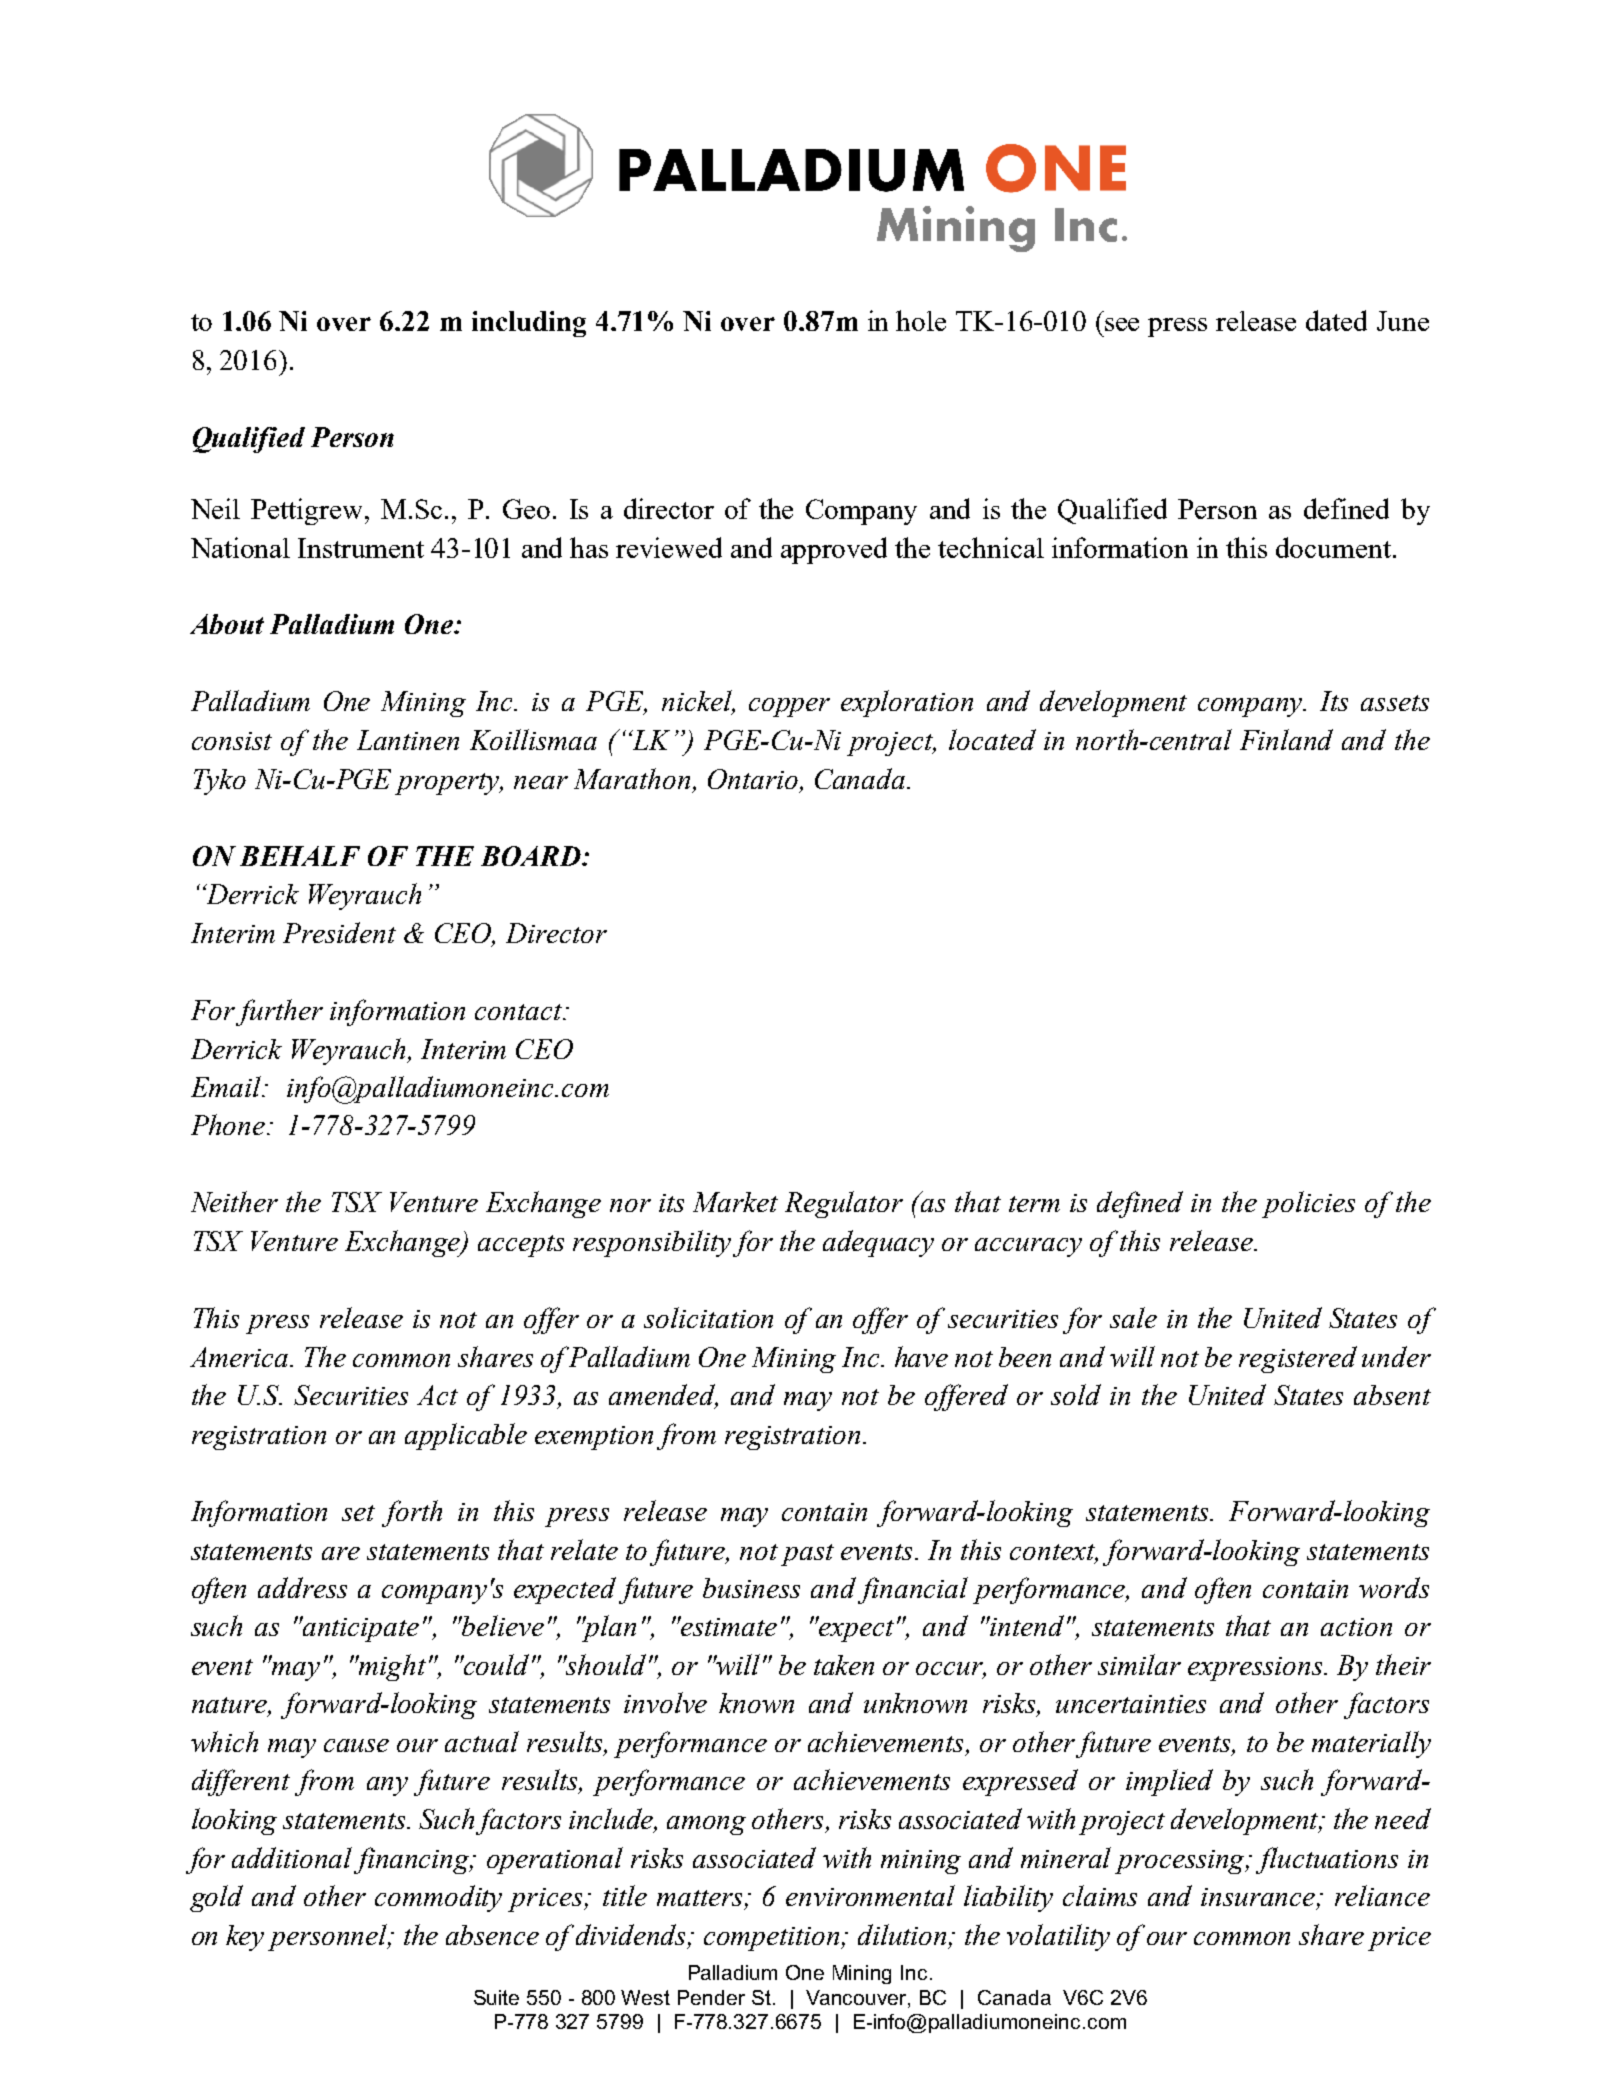 This screenshot has width=1621, height=2098. What do you see at coordinates (773, 1939) in the screenshot?
I see `competition` at bounding box center [773, 1939].
